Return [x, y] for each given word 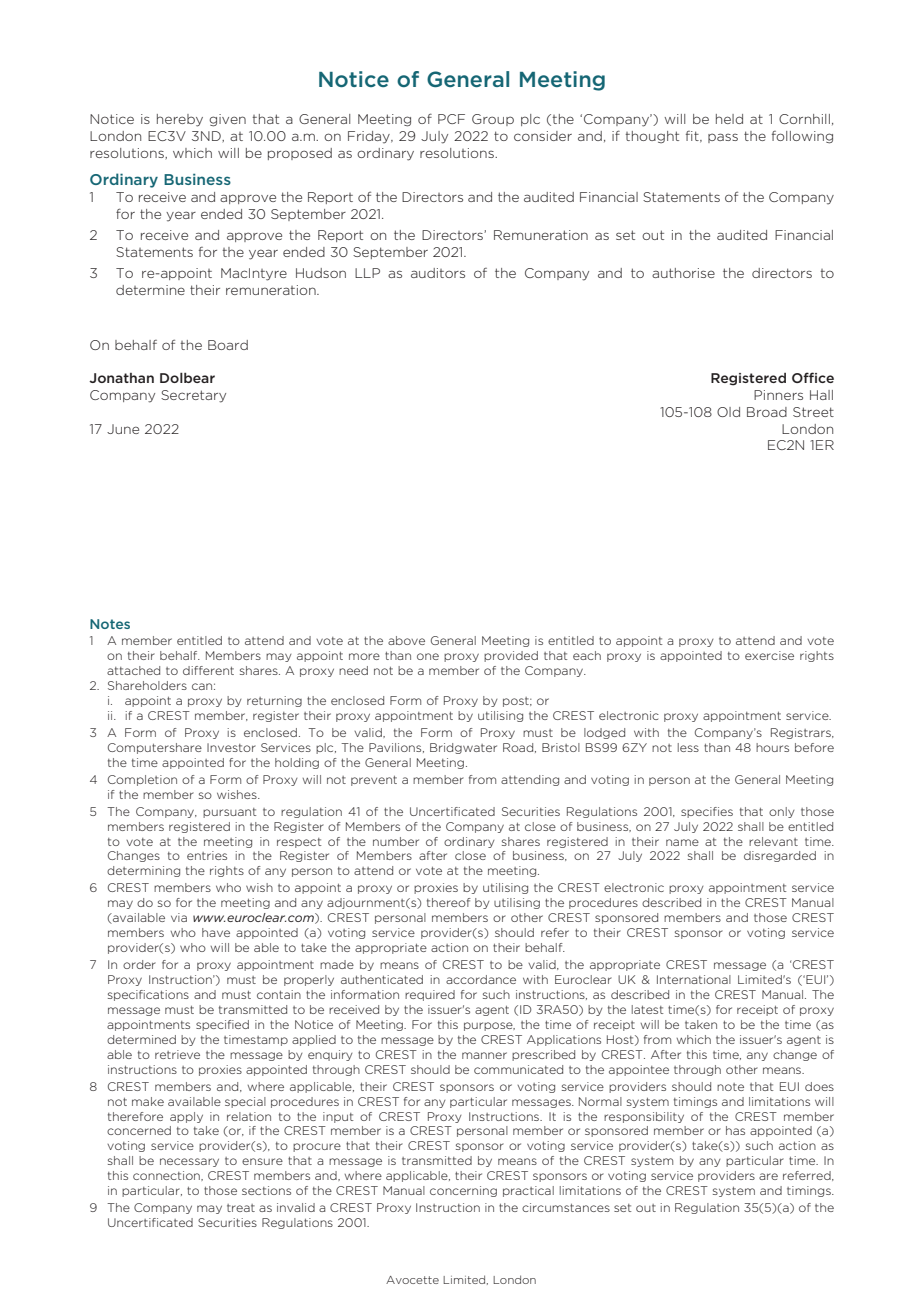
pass [723, 138]
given [227, 120]
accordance [481, 979]
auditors [438, 273]
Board [228, 345]
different [208, 670]
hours [772, 747]
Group [493, 120]
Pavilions [396, 748]
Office [813, 377]
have [216, 932]
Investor [231, 747]
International [694, 979]
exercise [769, 655]
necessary [189, 1162]
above [406, 640]
